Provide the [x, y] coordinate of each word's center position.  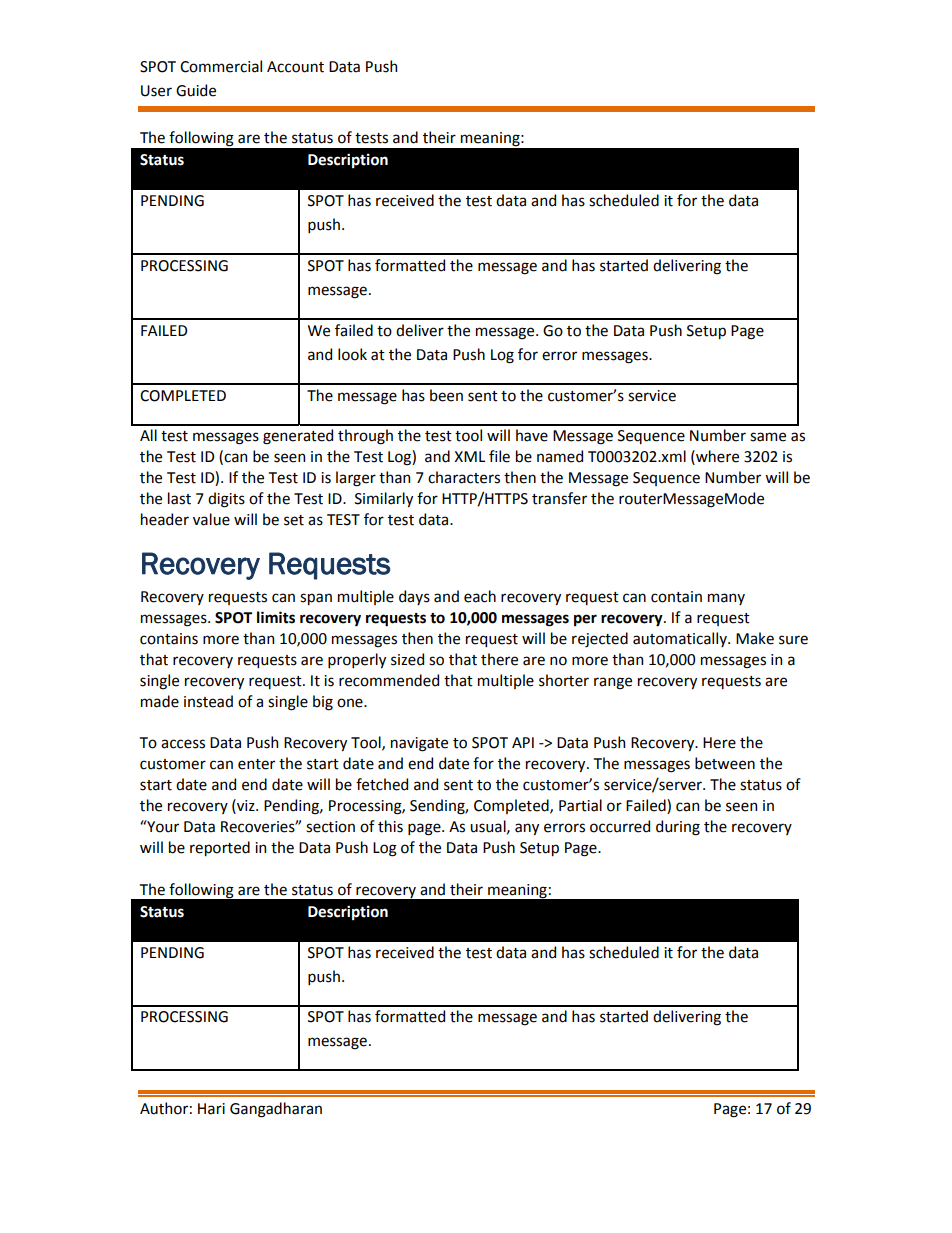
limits [276, 617]
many [726, 599]
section [330, 827]
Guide [196, 90]
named [560, 456]
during [678, 828]
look [352, 354]
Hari [211, 1109]
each [480, 596]
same [768, 437]
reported [220, 848]
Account [295, 67]
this [390, 826]
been [446, 395]
